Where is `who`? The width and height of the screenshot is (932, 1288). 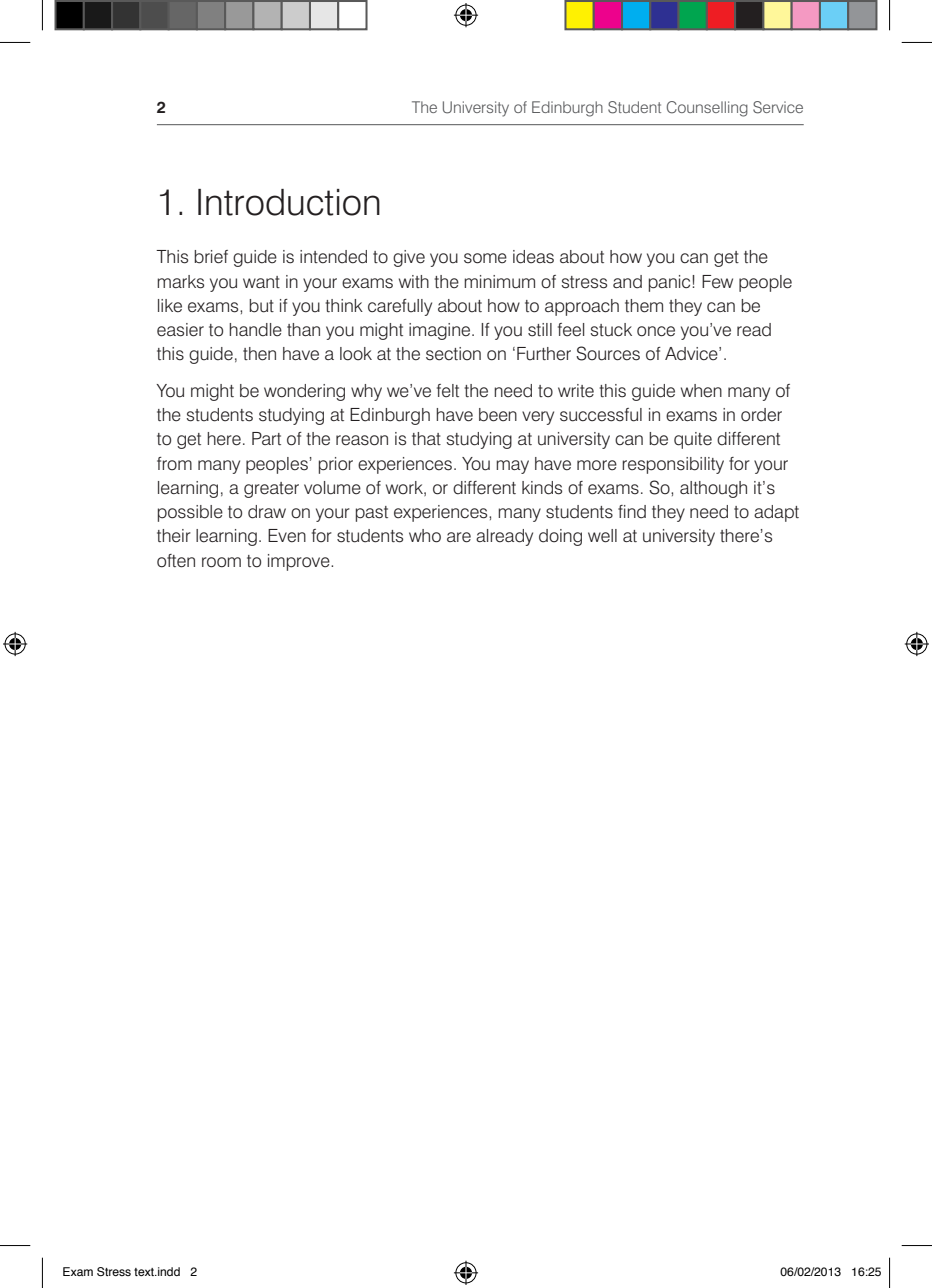 who is located at coordinates (425, 536).
